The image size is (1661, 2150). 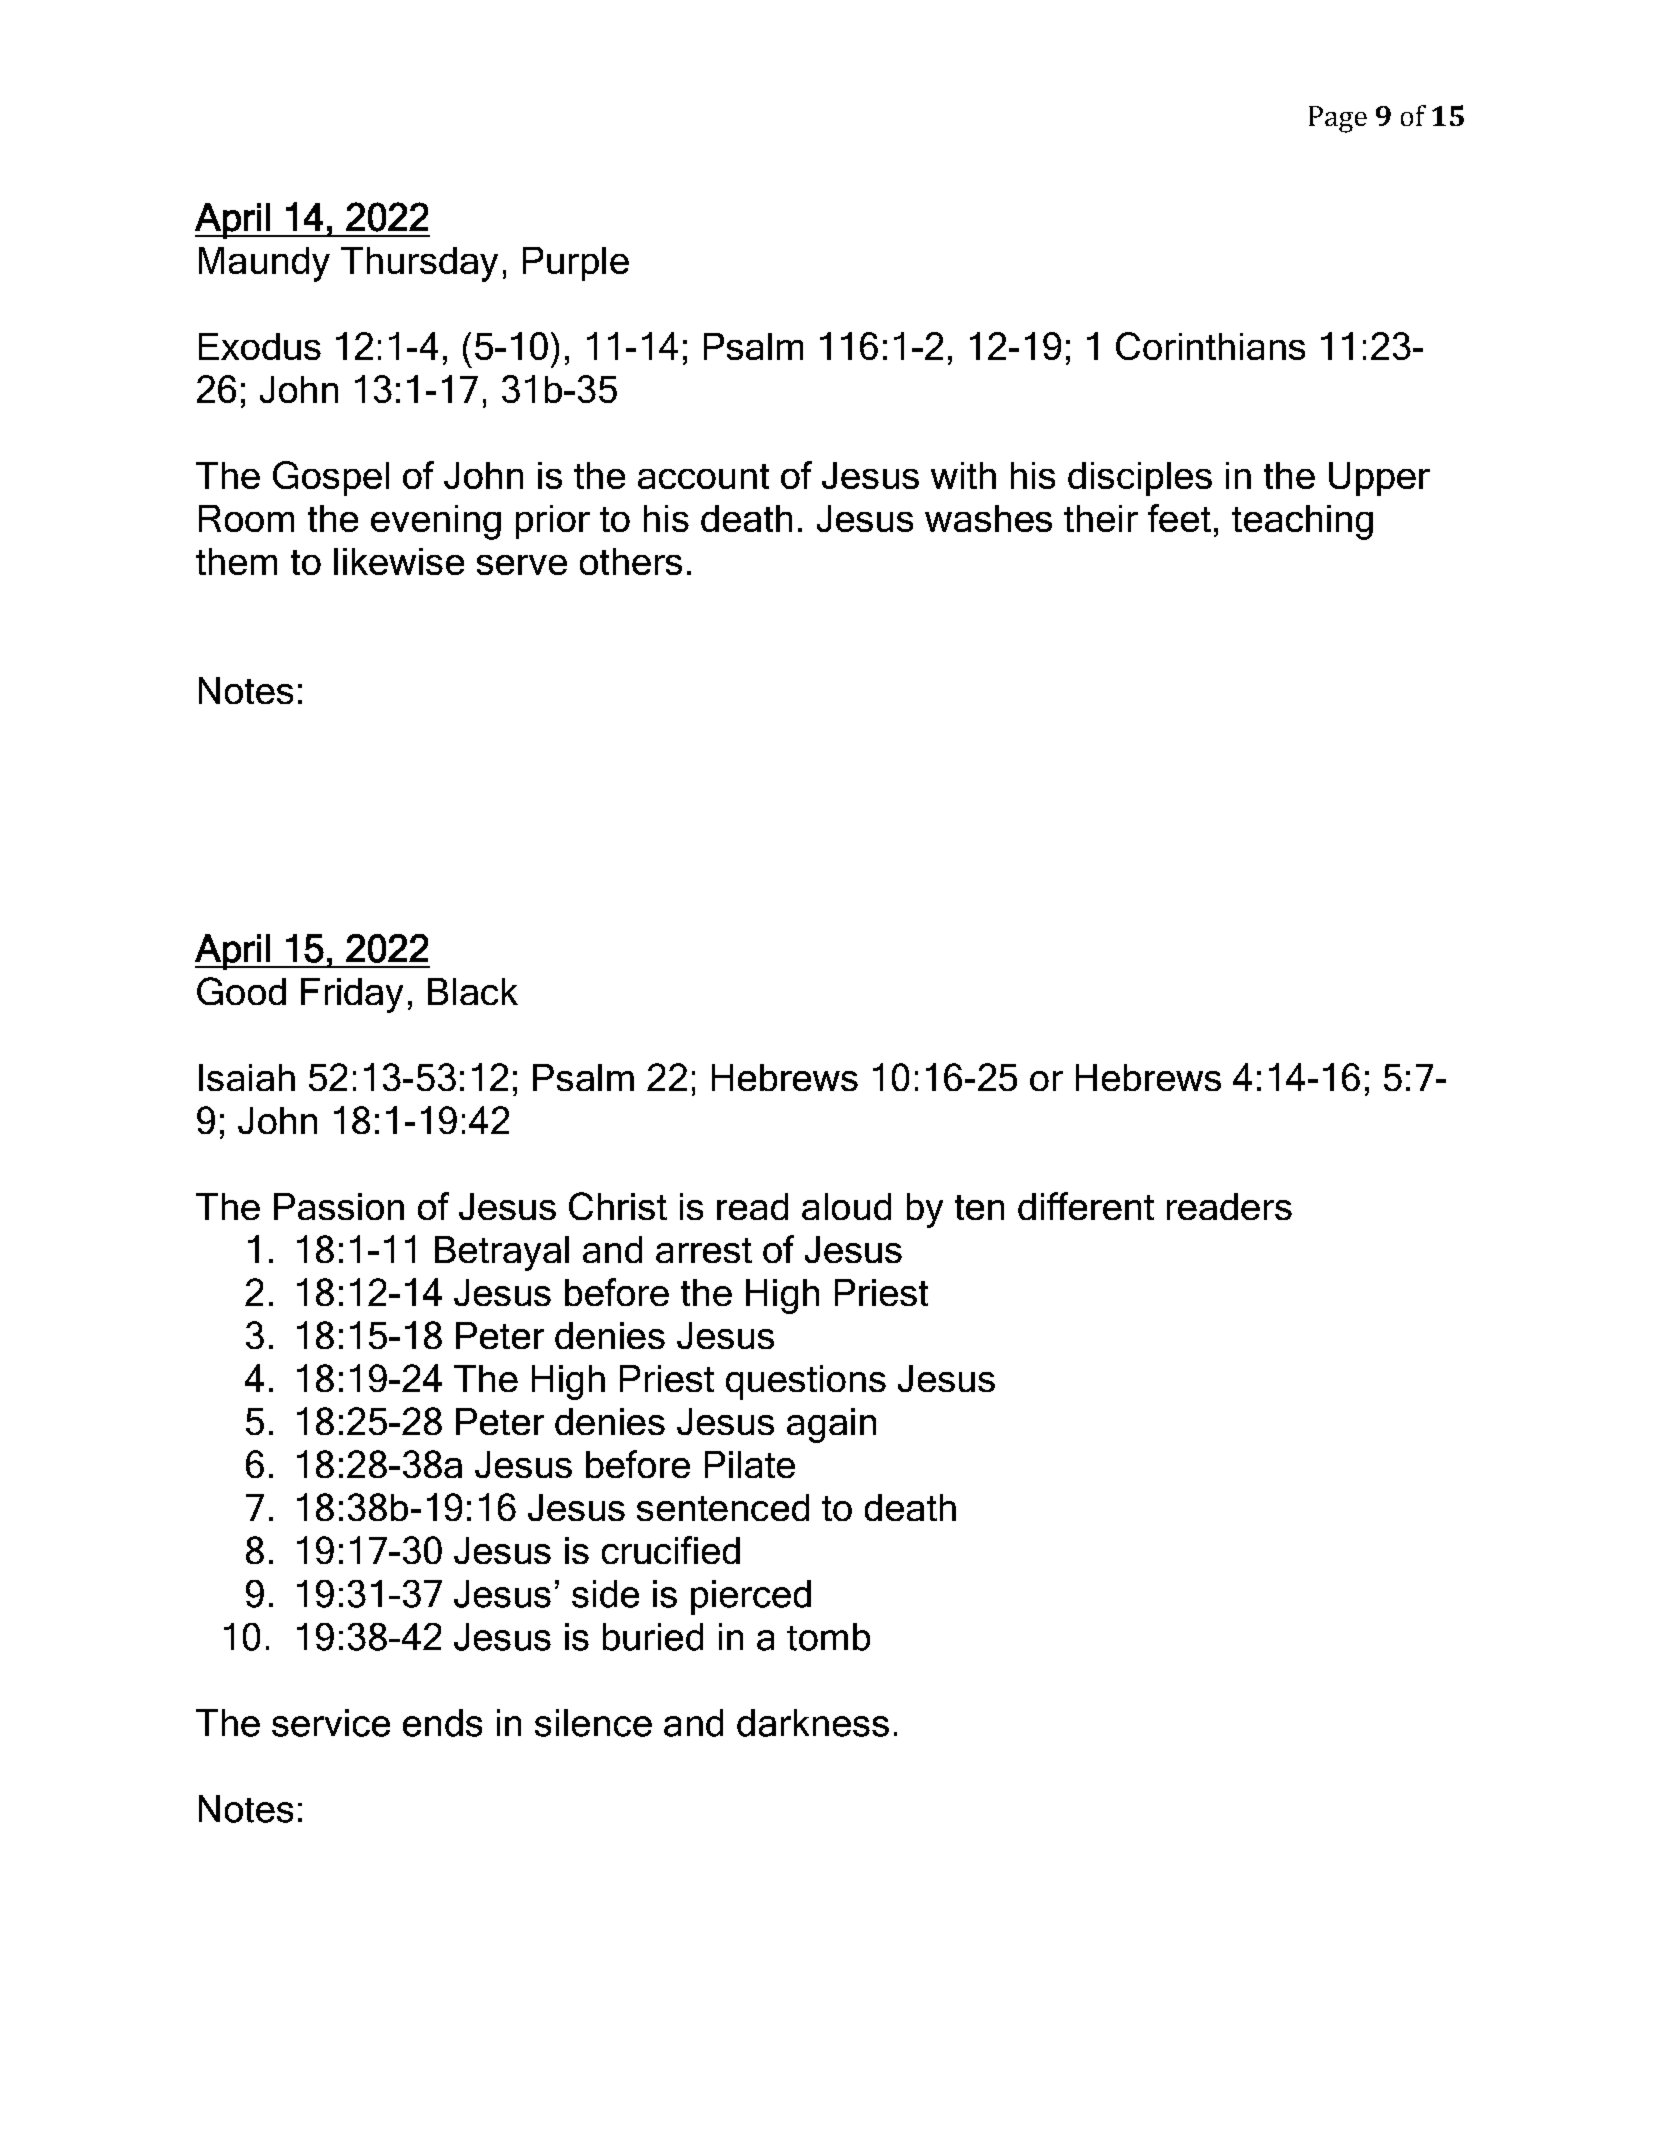 I want to click on Purple, so click(x=576, y=264).
